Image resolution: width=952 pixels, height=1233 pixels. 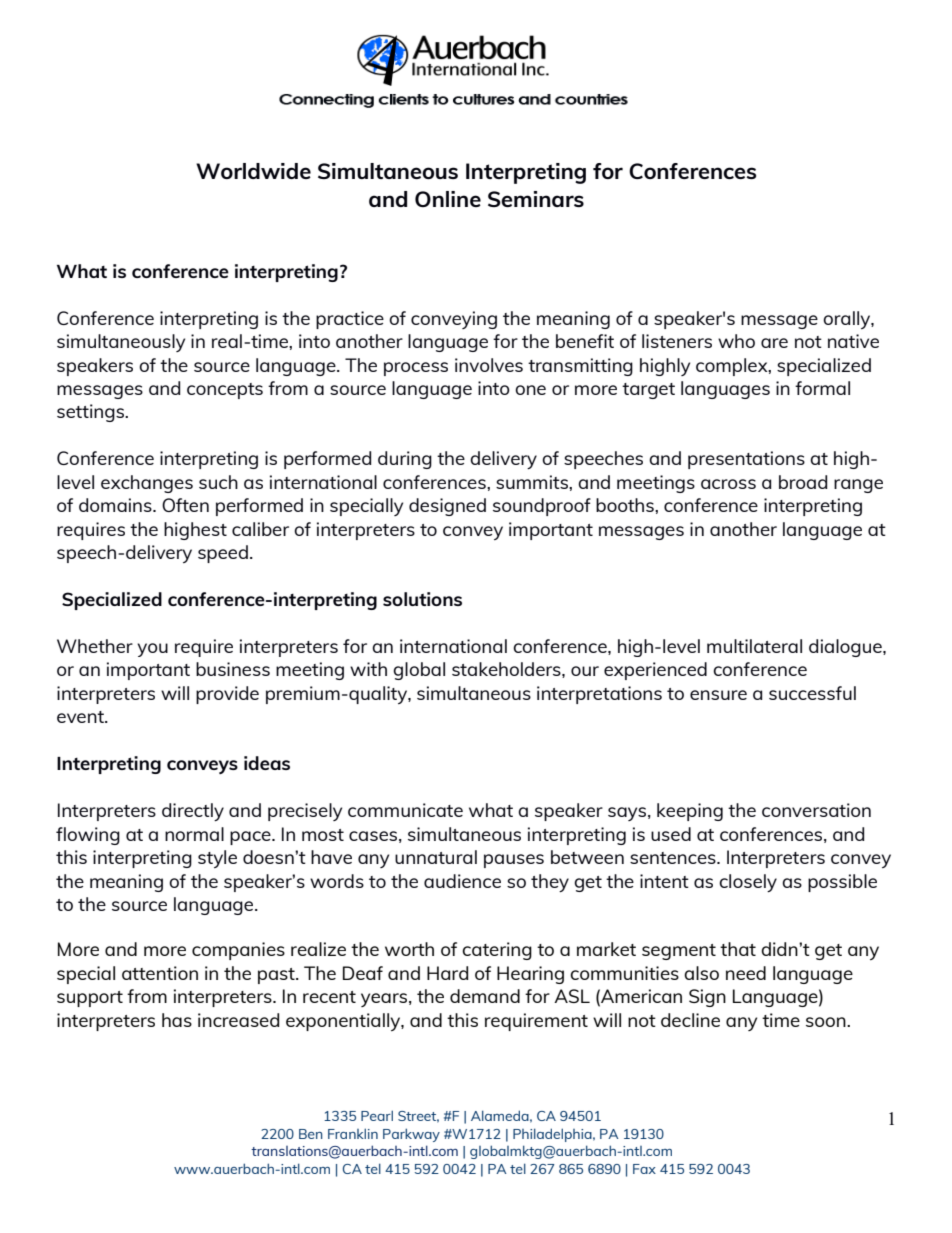 I want to click on that, so click(x=738, y=949).
